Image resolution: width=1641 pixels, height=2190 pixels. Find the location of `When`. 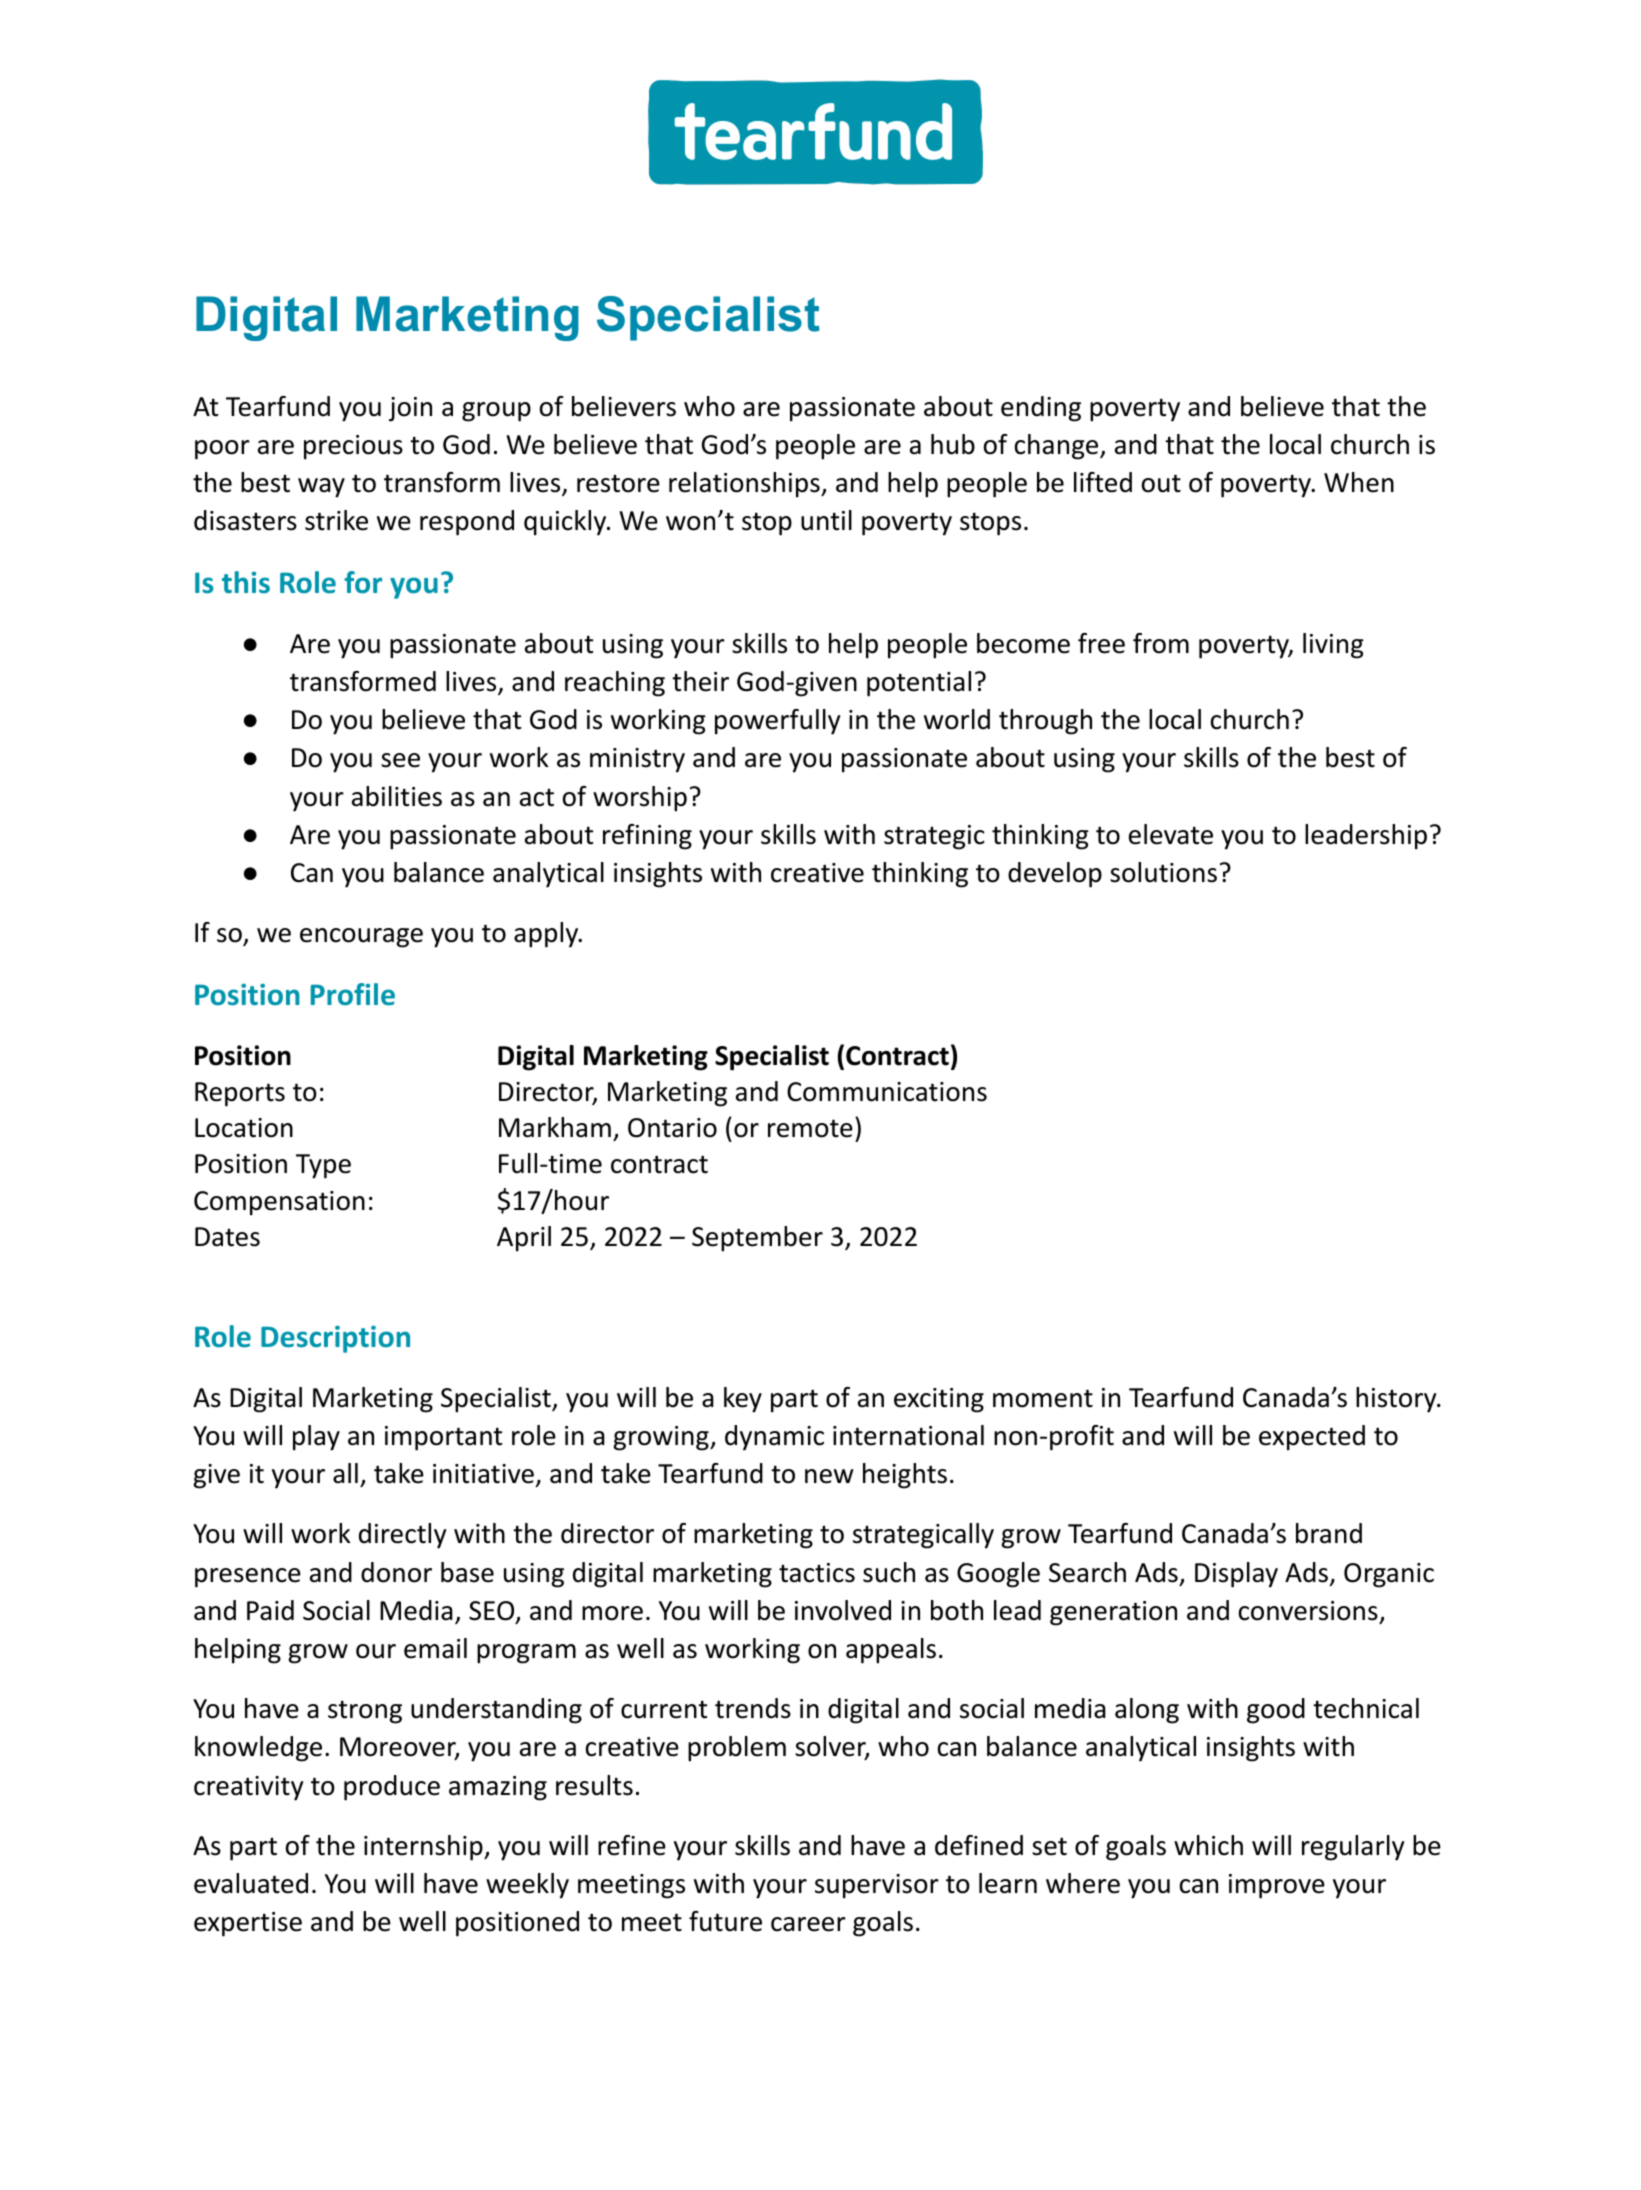

When is located at coordinates (1359, 482).
